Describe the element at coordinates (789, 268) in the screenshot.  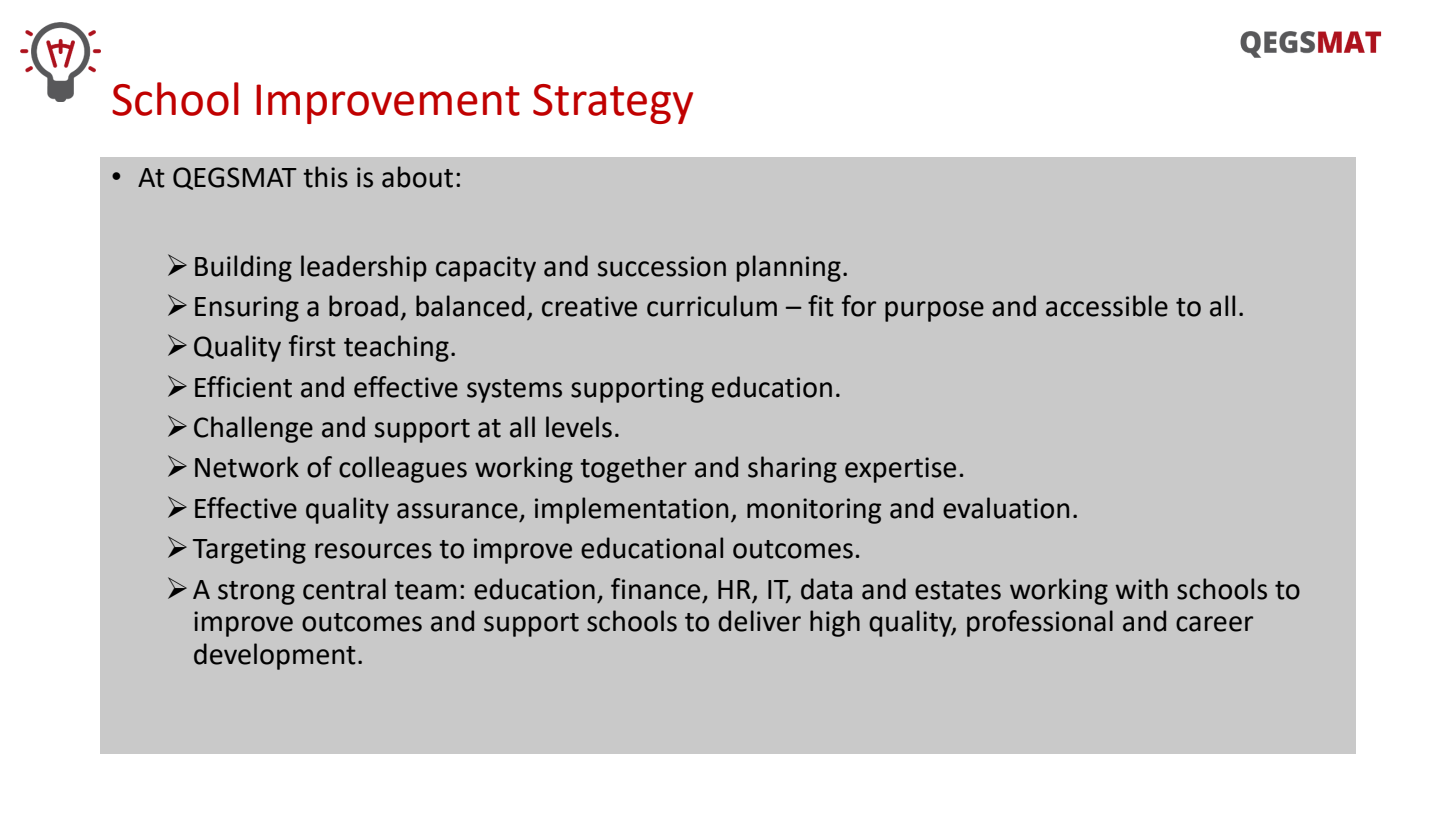
I see `planning` at that location.
